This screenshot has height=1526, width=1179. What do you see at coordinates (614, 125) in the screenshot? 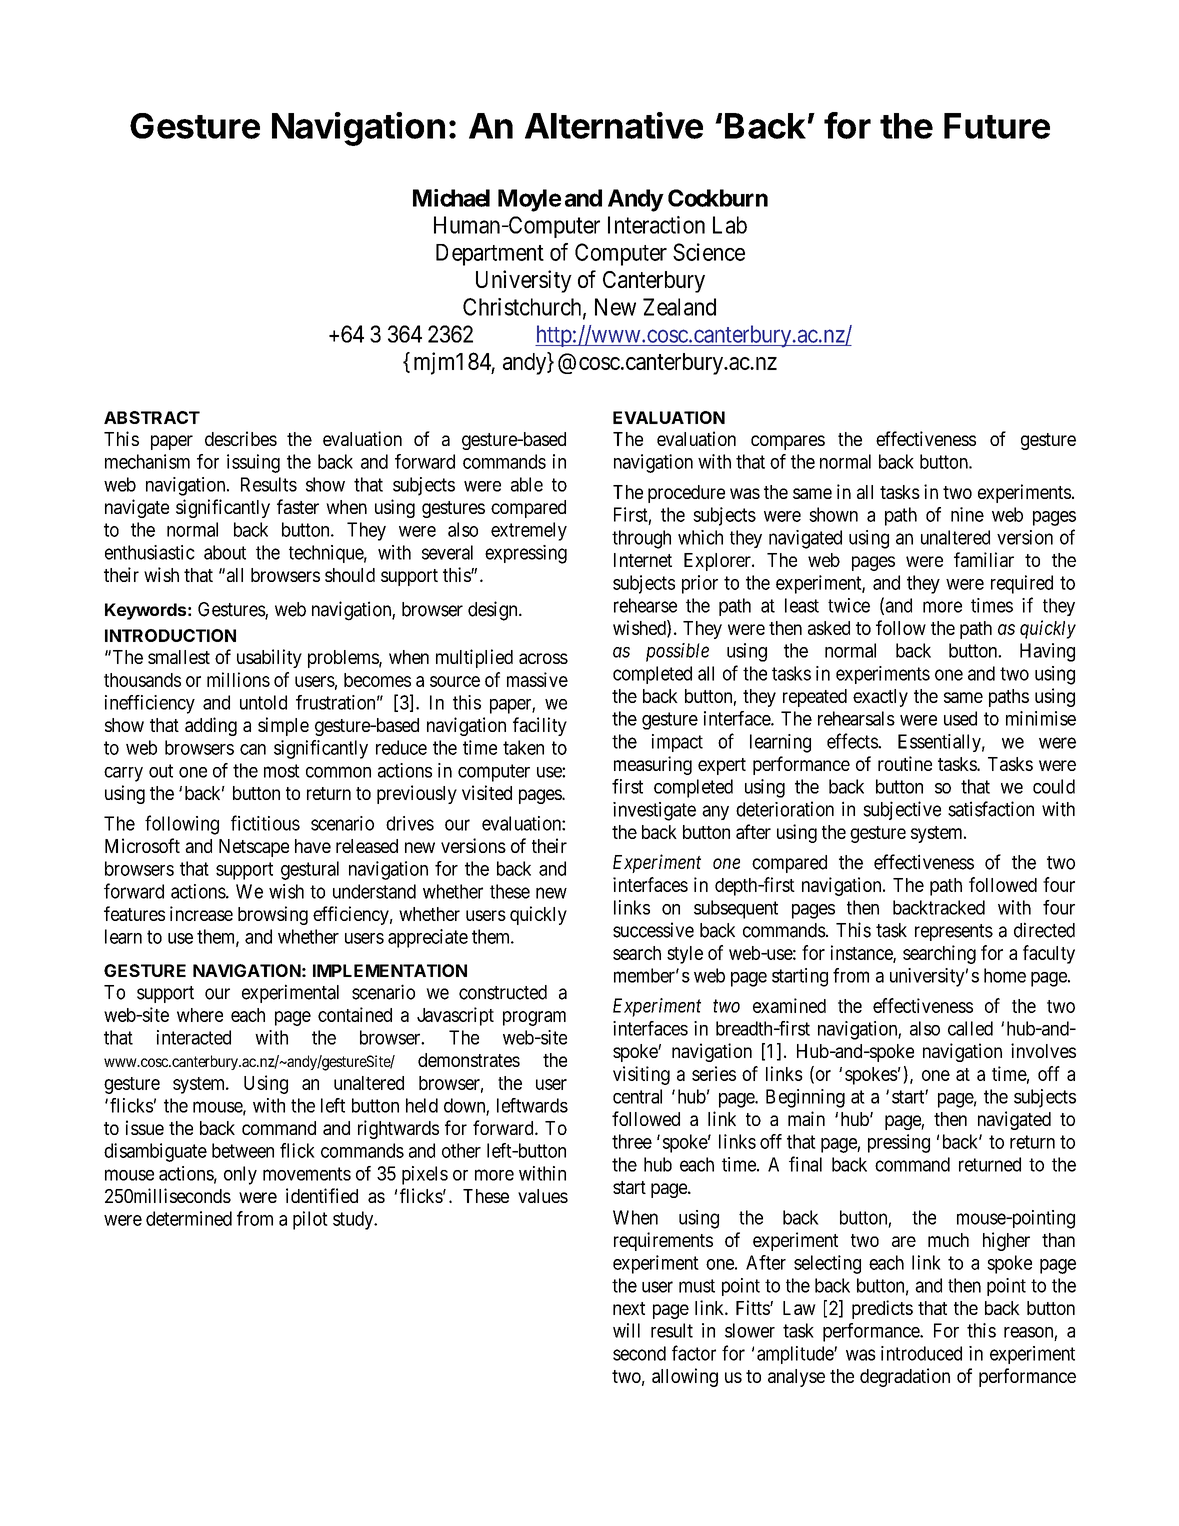
I see `Alternative` at bounding box center [614, 125].
